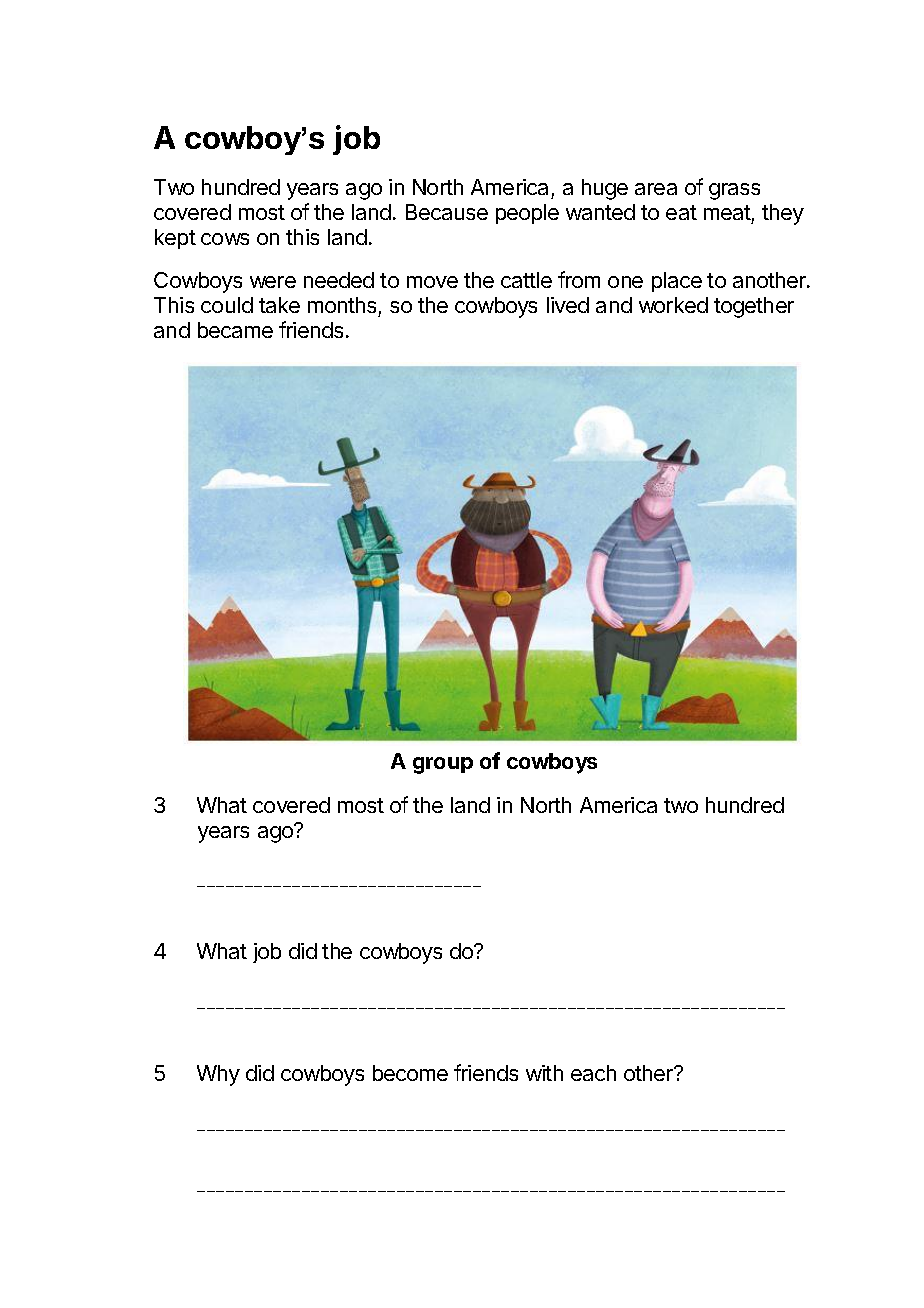 The width and height of the screenshot is (924, 1308). What do you see at coordinates (225, 239) in the screenshot?
I see `cows` at bounding box center [225, 239].
